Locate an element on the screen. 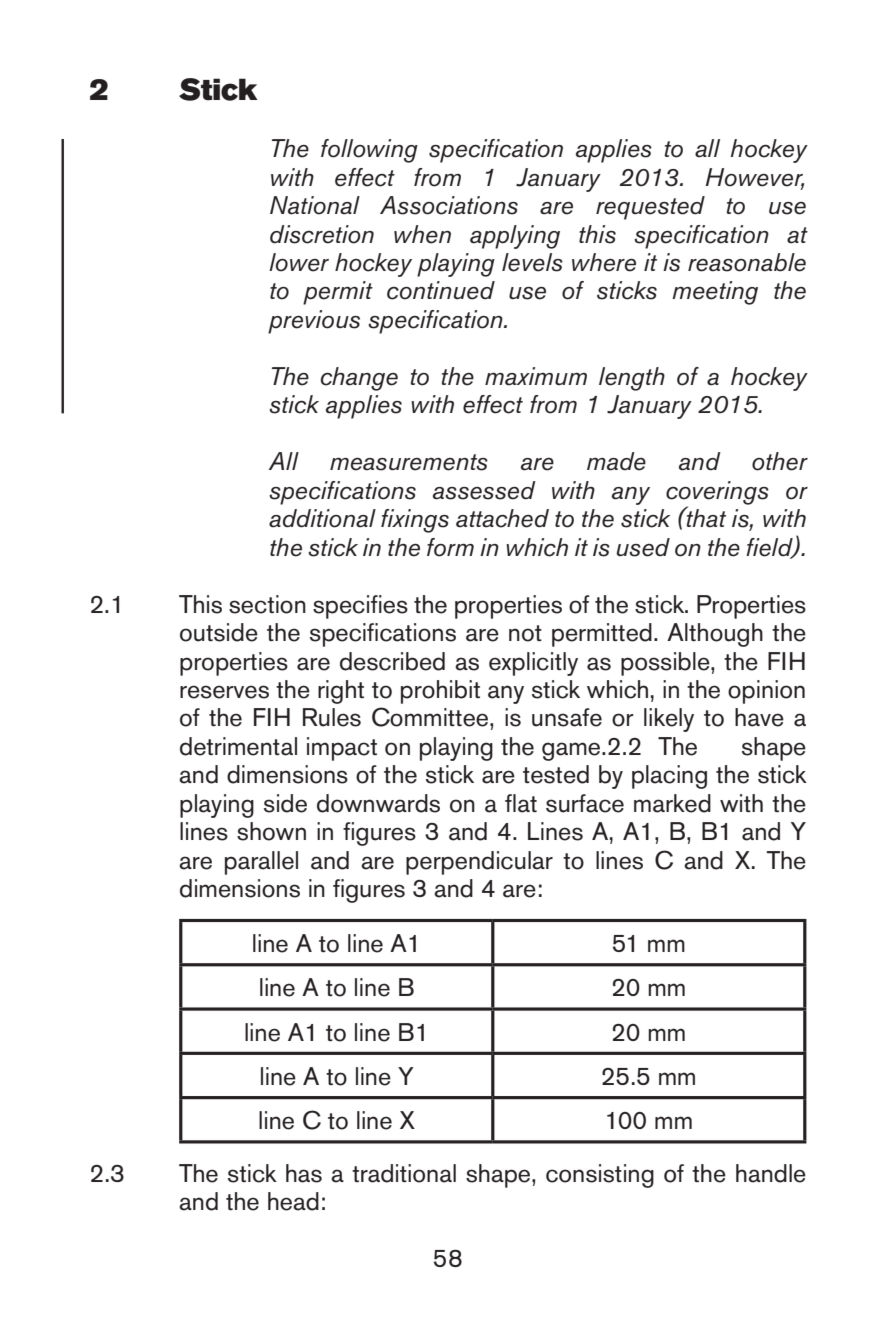 The width and height of the screenshot is (896, 1327). has is located at coordinates (304, 1173).
